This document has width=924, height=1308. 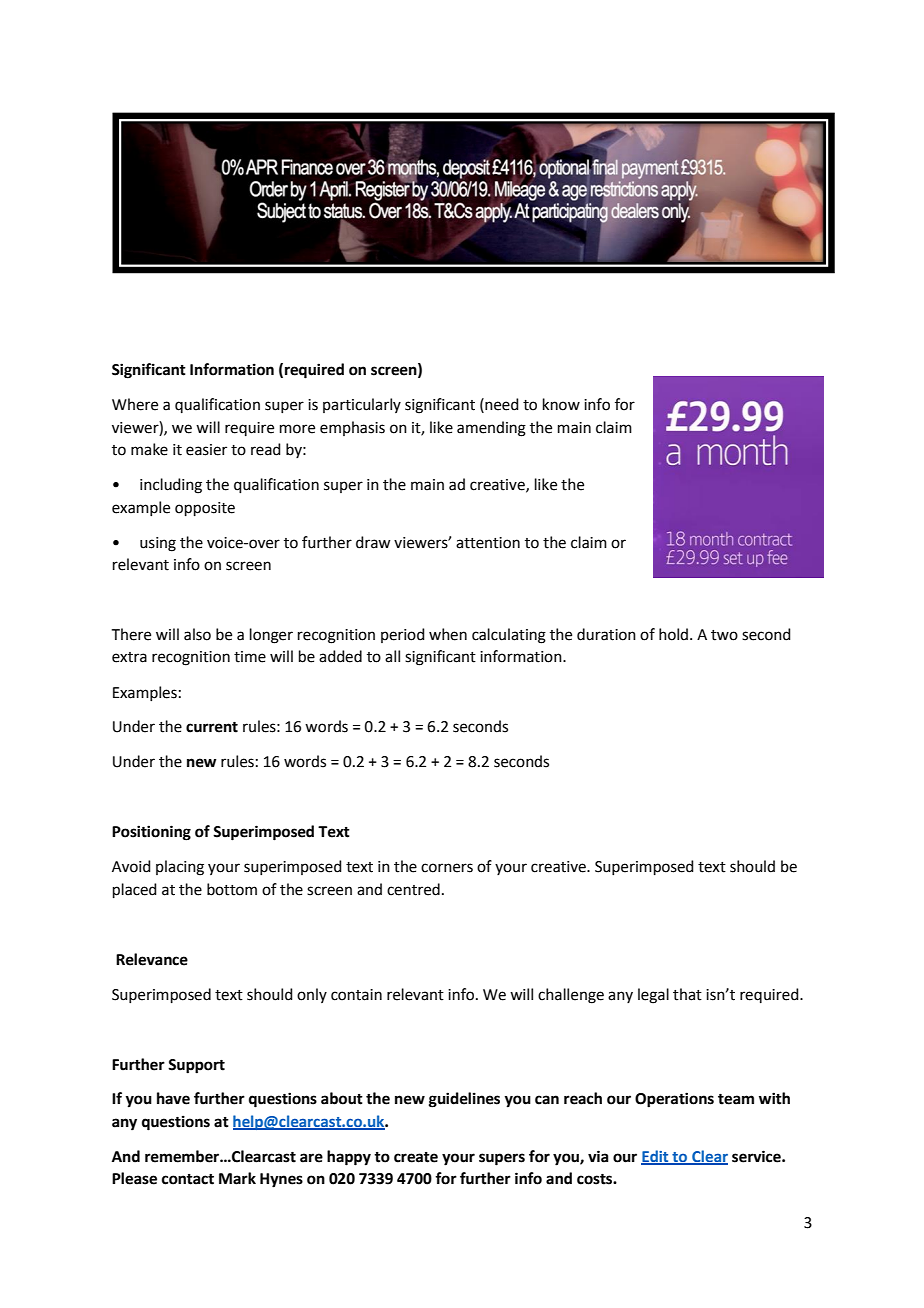 What do you see at coordinates (724, 635) in the document?
I see `two` at bounding box center [724, 635].
